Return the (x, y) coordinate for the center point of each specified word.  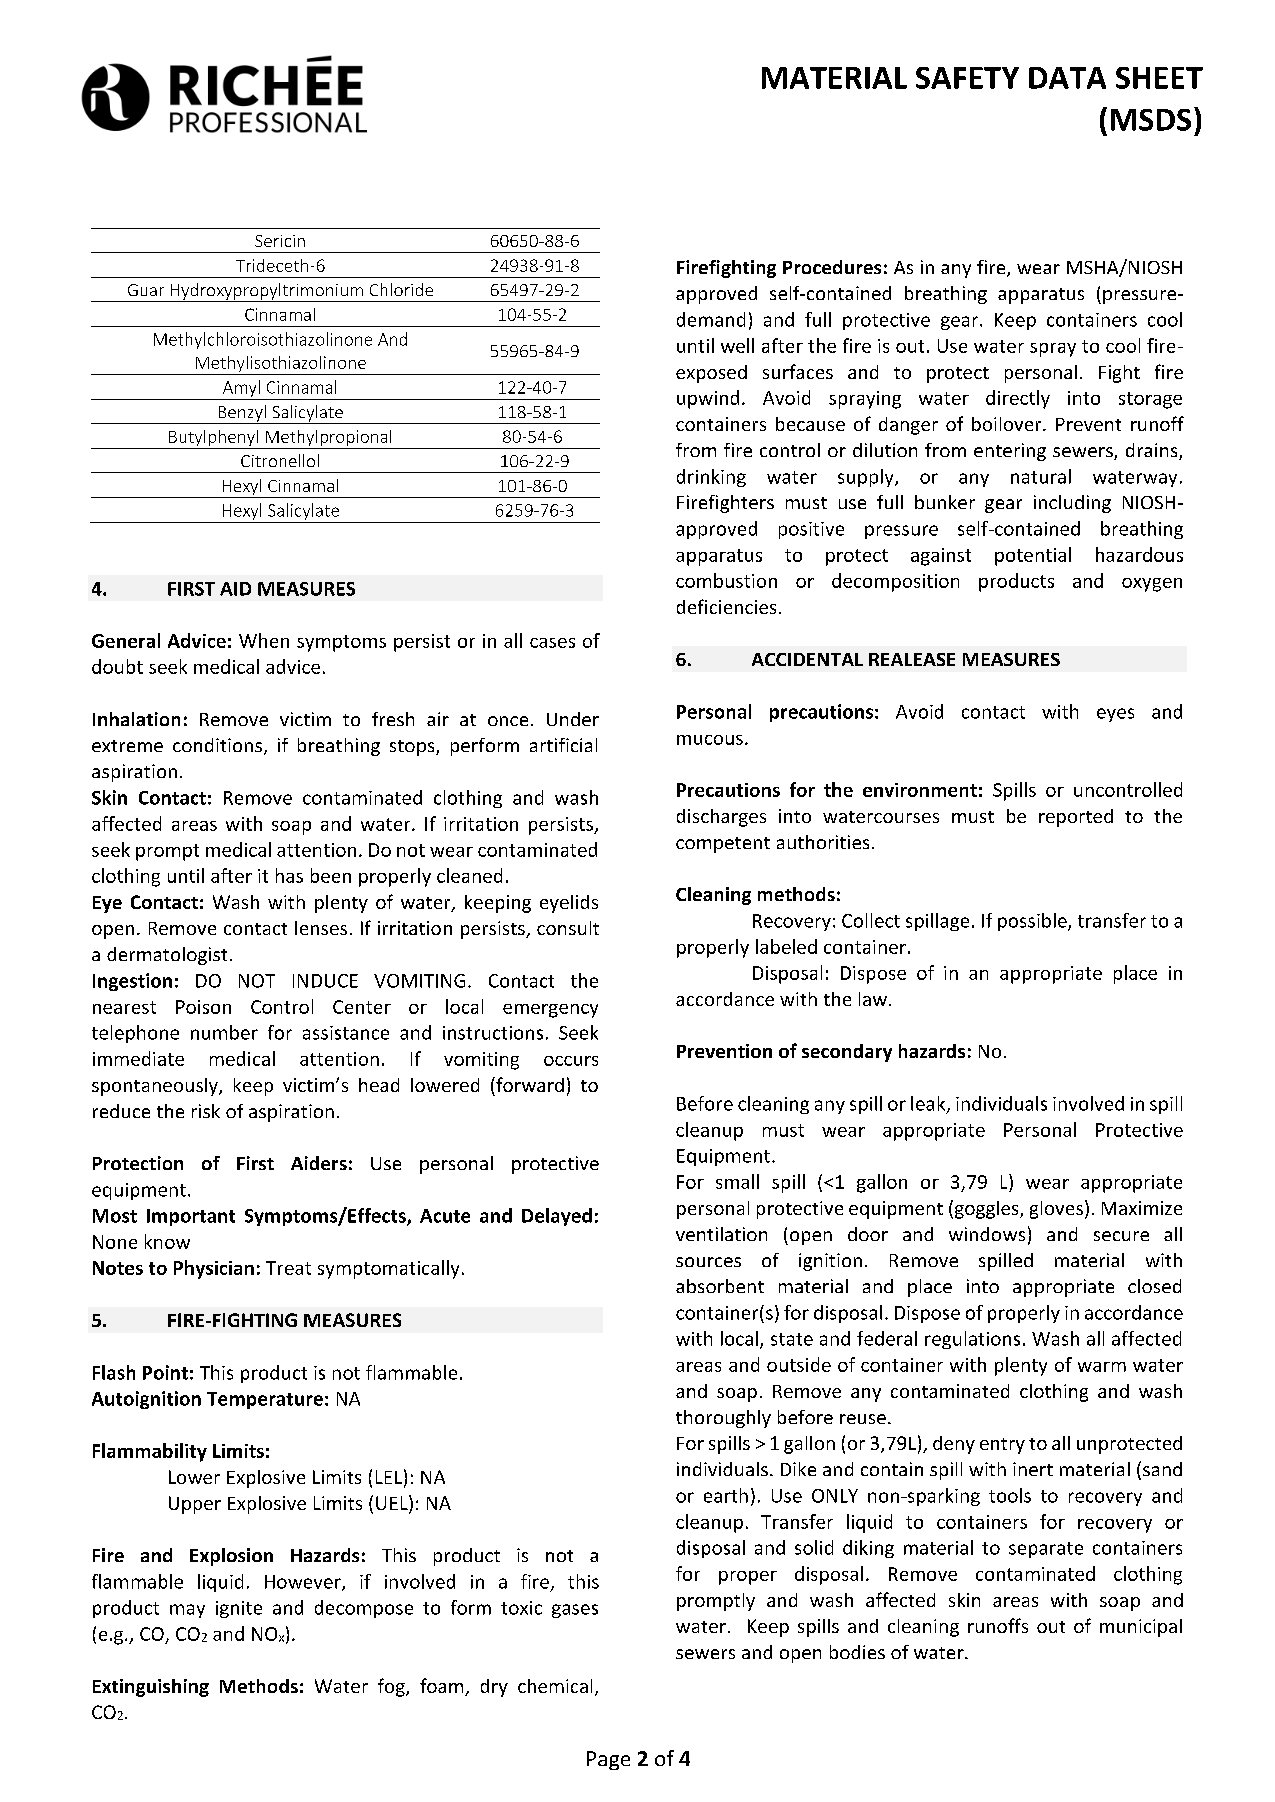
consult (568, 928)
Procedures (832, 267)
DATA (1067, 78)
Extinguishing (151, 1688)
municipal (1141, 1628)
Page (608, 1760)
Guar (146, 290)
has (289, 875)
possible (1033, 922)
